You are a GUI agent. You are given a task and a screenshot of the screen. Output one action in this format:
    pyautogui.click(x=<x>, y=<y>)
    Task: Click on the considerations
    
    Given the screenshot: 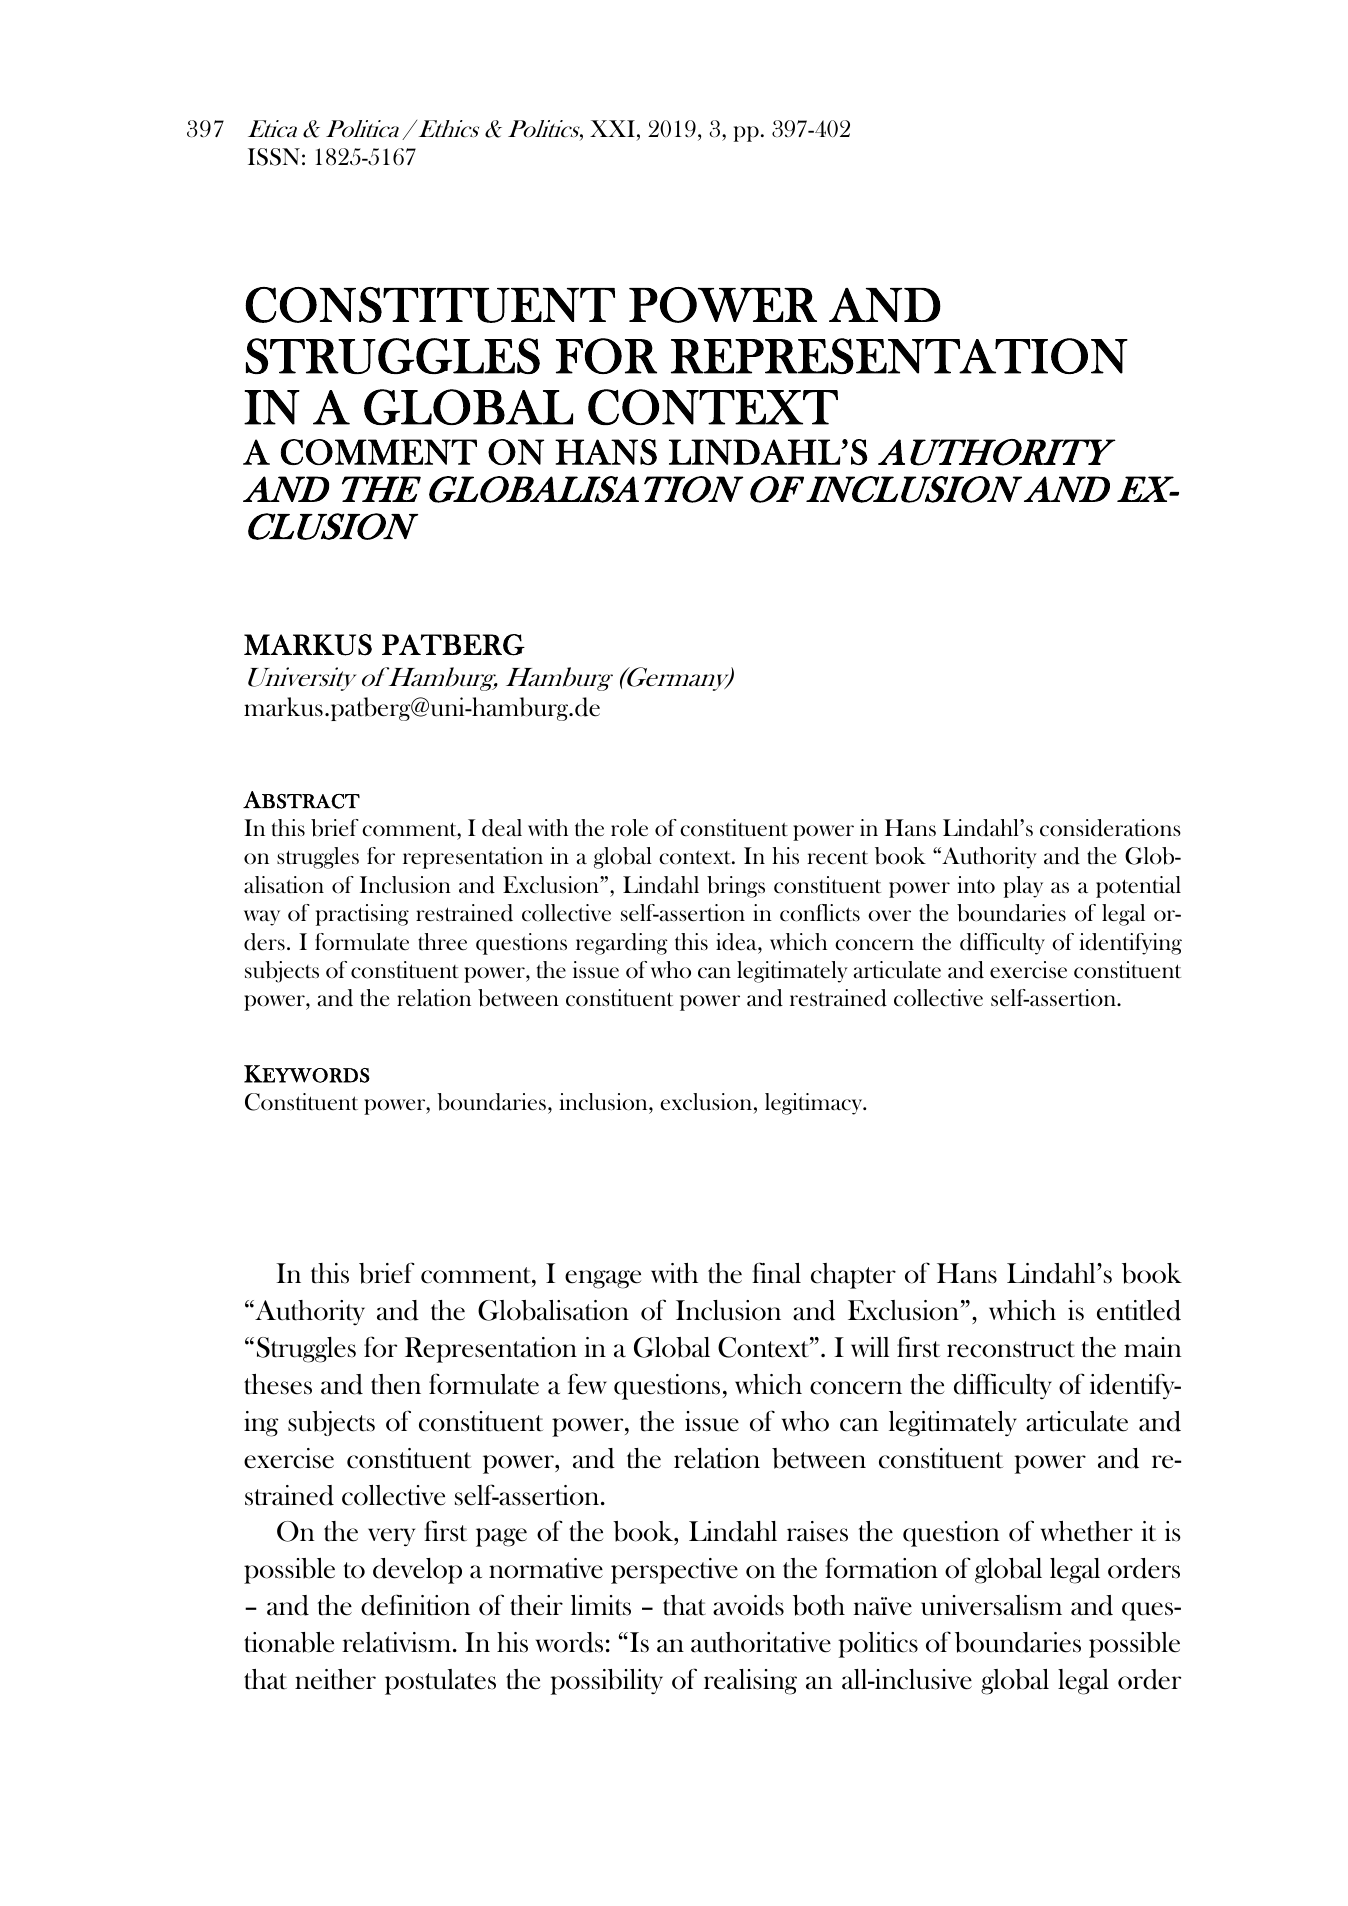 What is the action you would take?
    pyautogui.click(x=1110, y=828)
